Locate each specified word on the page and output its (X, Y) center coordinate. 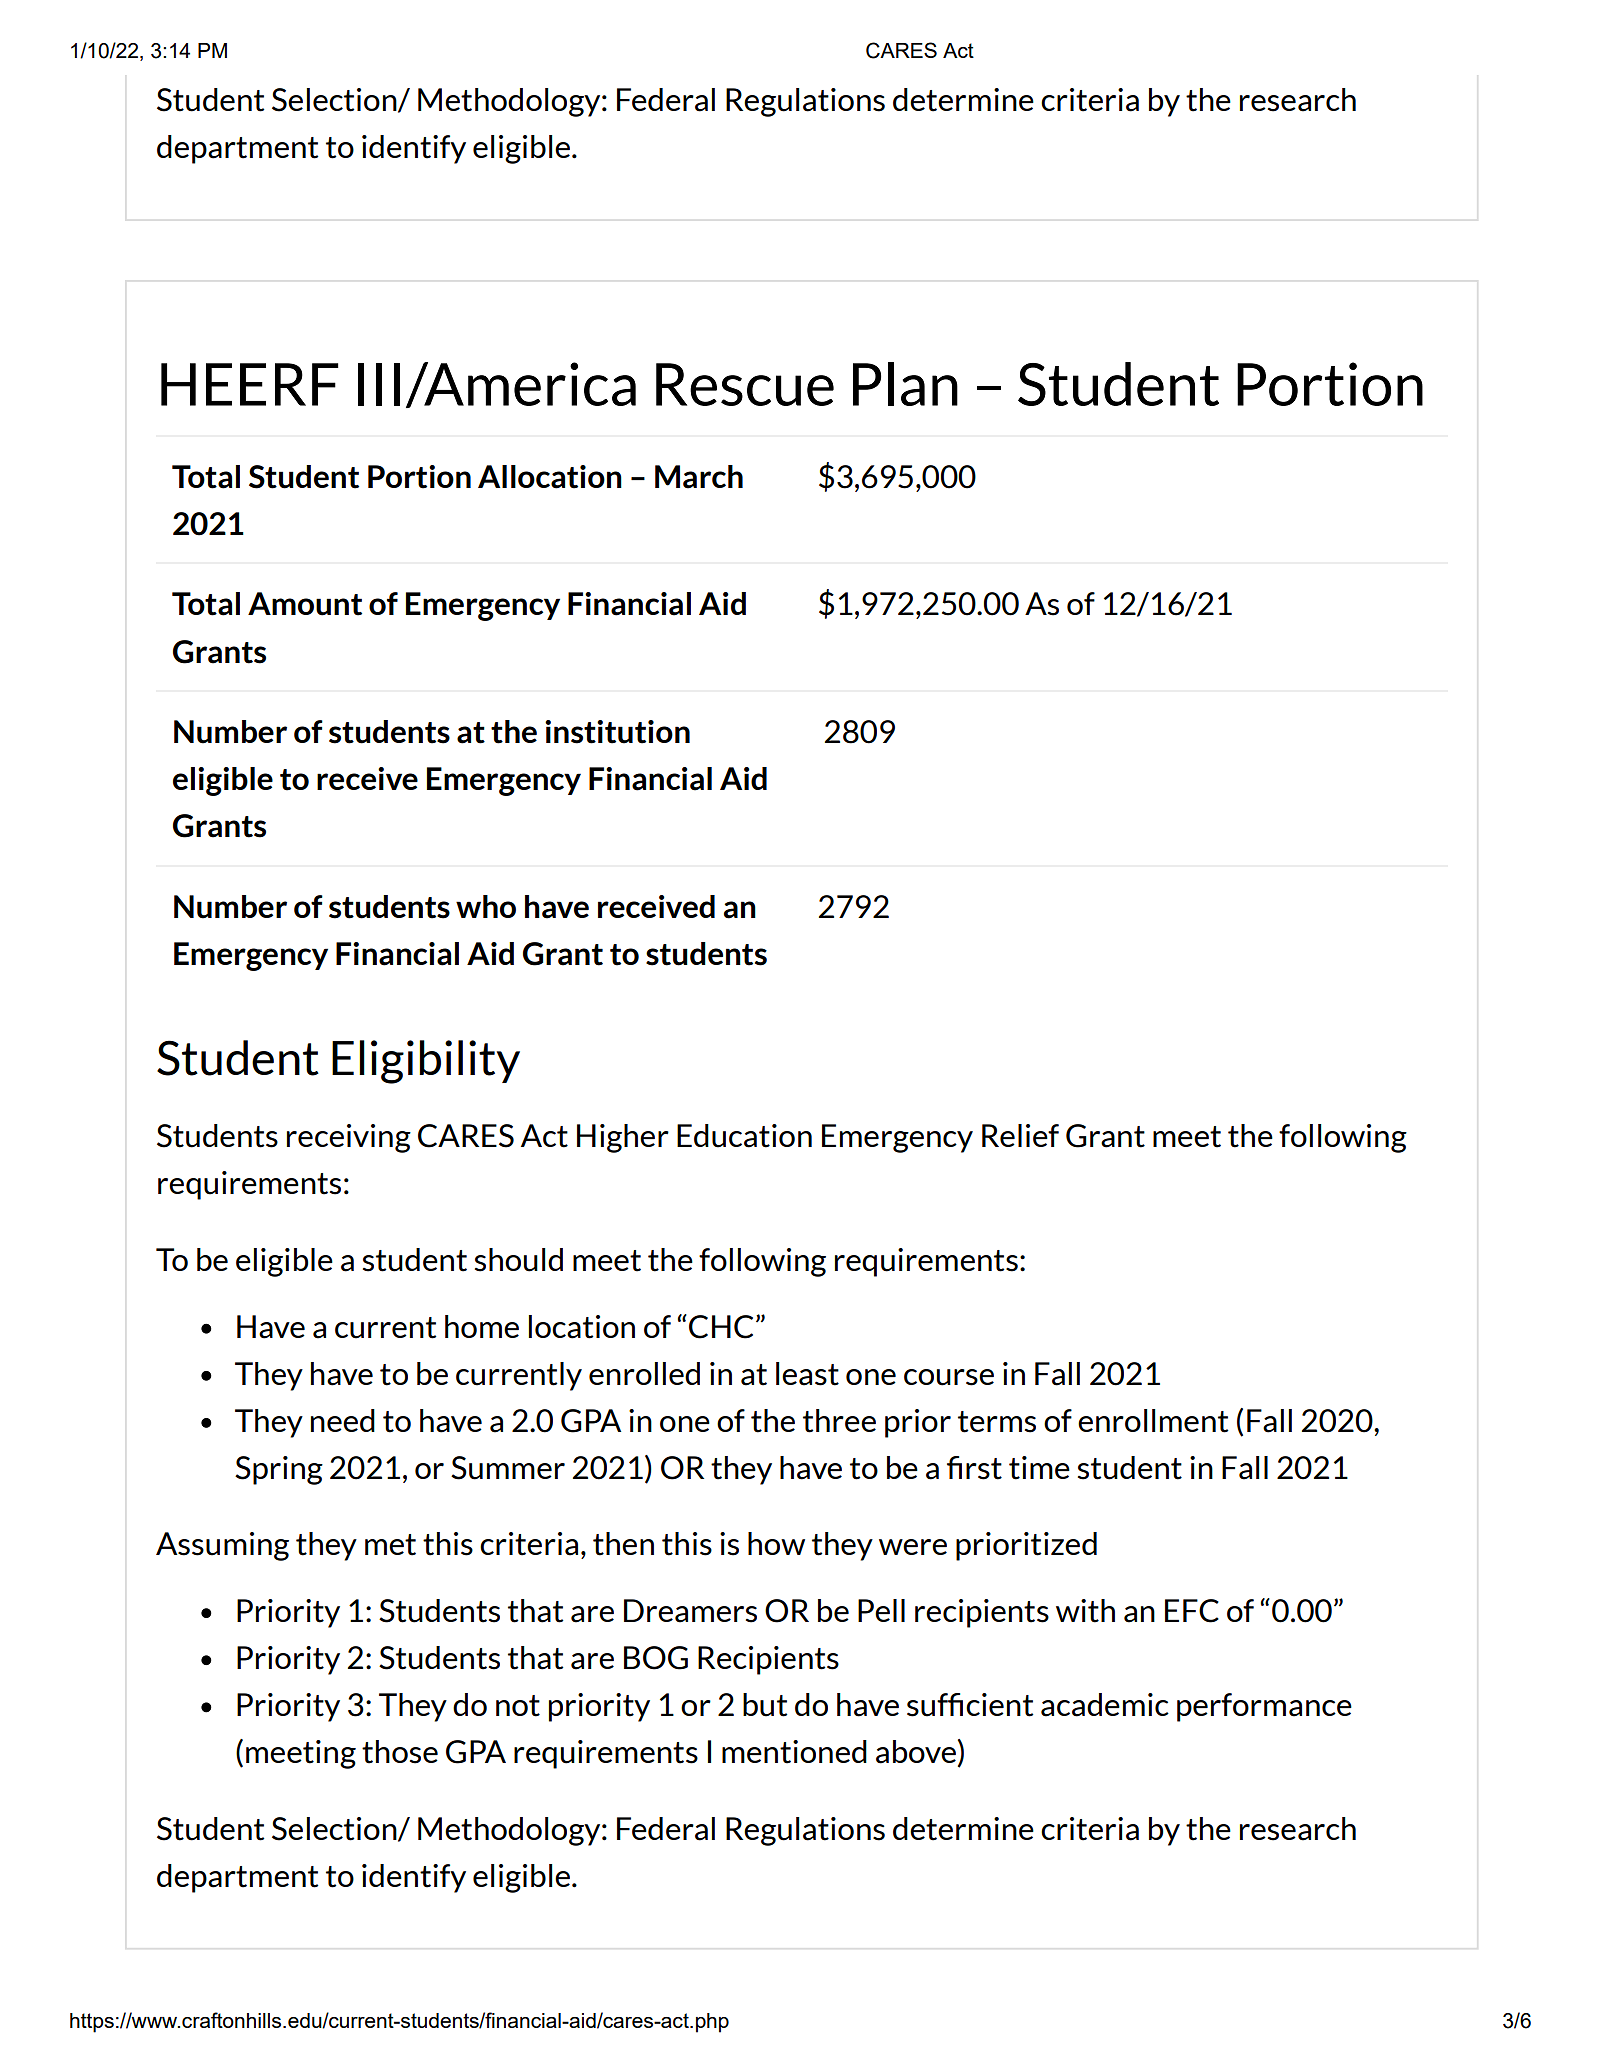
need (343, 1420)
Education (744, 1136)
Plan (905, 384)
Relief (1020, 1135)
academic (1105, 1705)
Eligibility (426, 1062)
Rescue (745, 384)
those (400, 1752)
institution (617, 732)
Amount (305, 604)
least (807, 1374)
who (486, 906)
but (765, 1705)
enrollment (1153, 1421)
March (699, 477)
